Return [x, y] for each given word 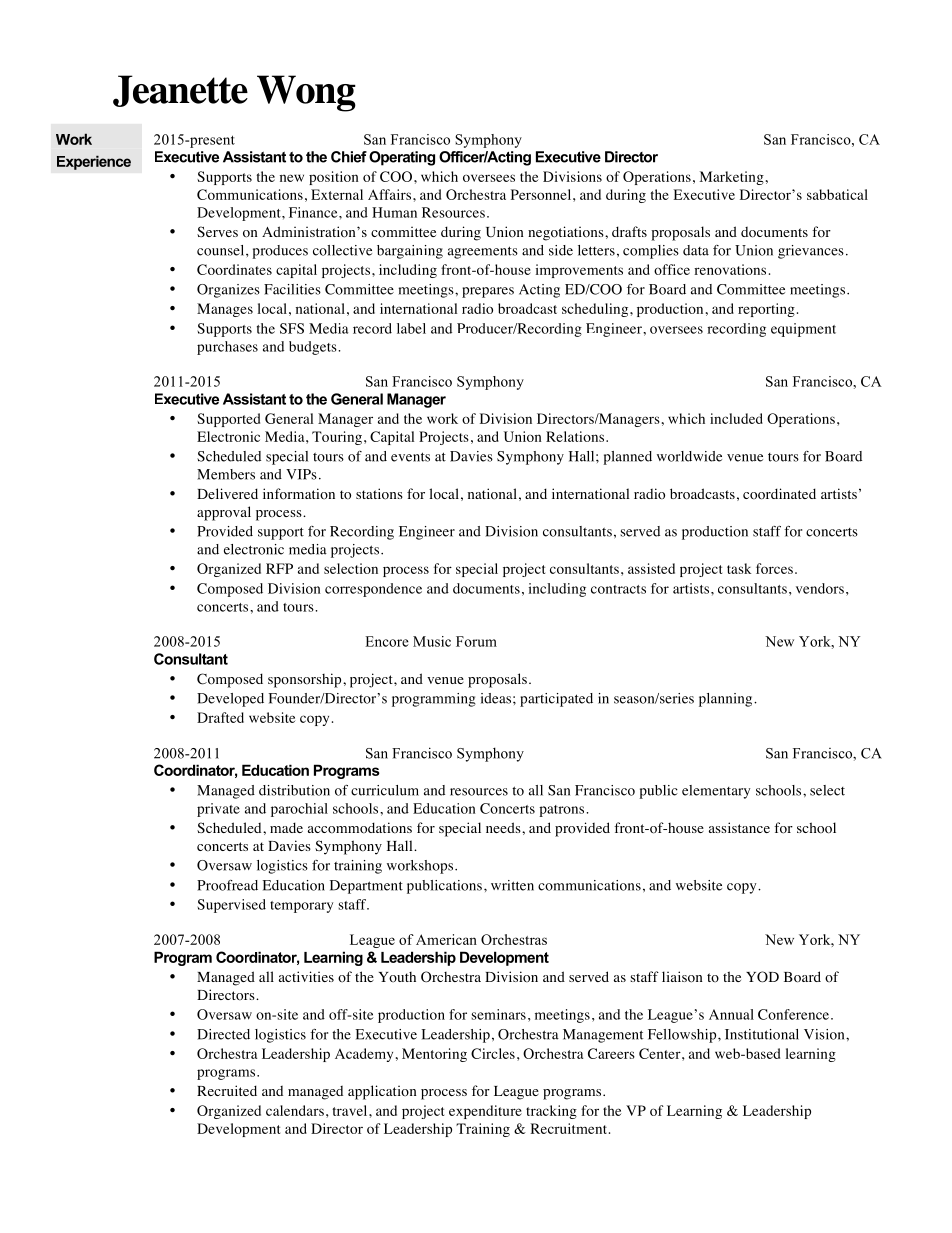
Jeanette [180, 91]
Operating [402, 158]
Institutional [762, 1034]
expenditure [485, 1112]
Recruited [227, 1090]
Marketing [731, 178]
